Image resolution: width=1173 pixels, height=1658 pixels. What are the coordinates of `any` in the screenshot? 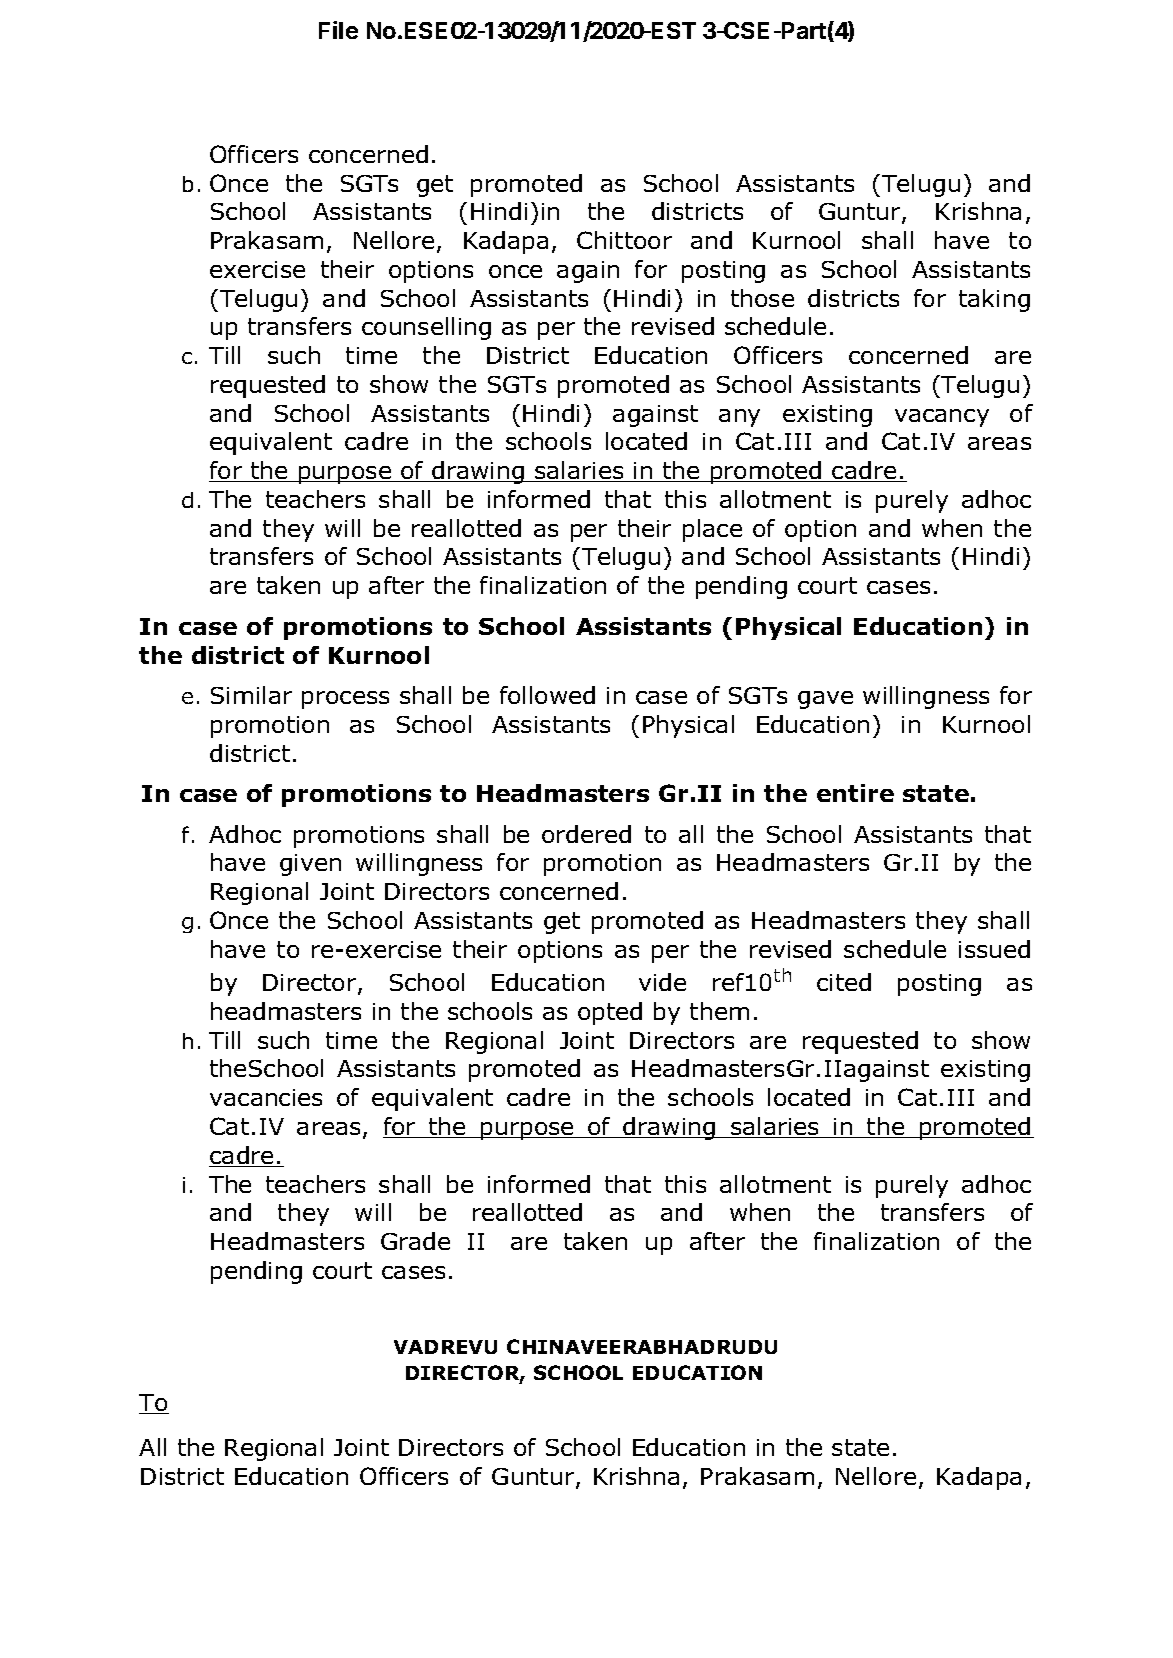 It's located at (739, 418).
